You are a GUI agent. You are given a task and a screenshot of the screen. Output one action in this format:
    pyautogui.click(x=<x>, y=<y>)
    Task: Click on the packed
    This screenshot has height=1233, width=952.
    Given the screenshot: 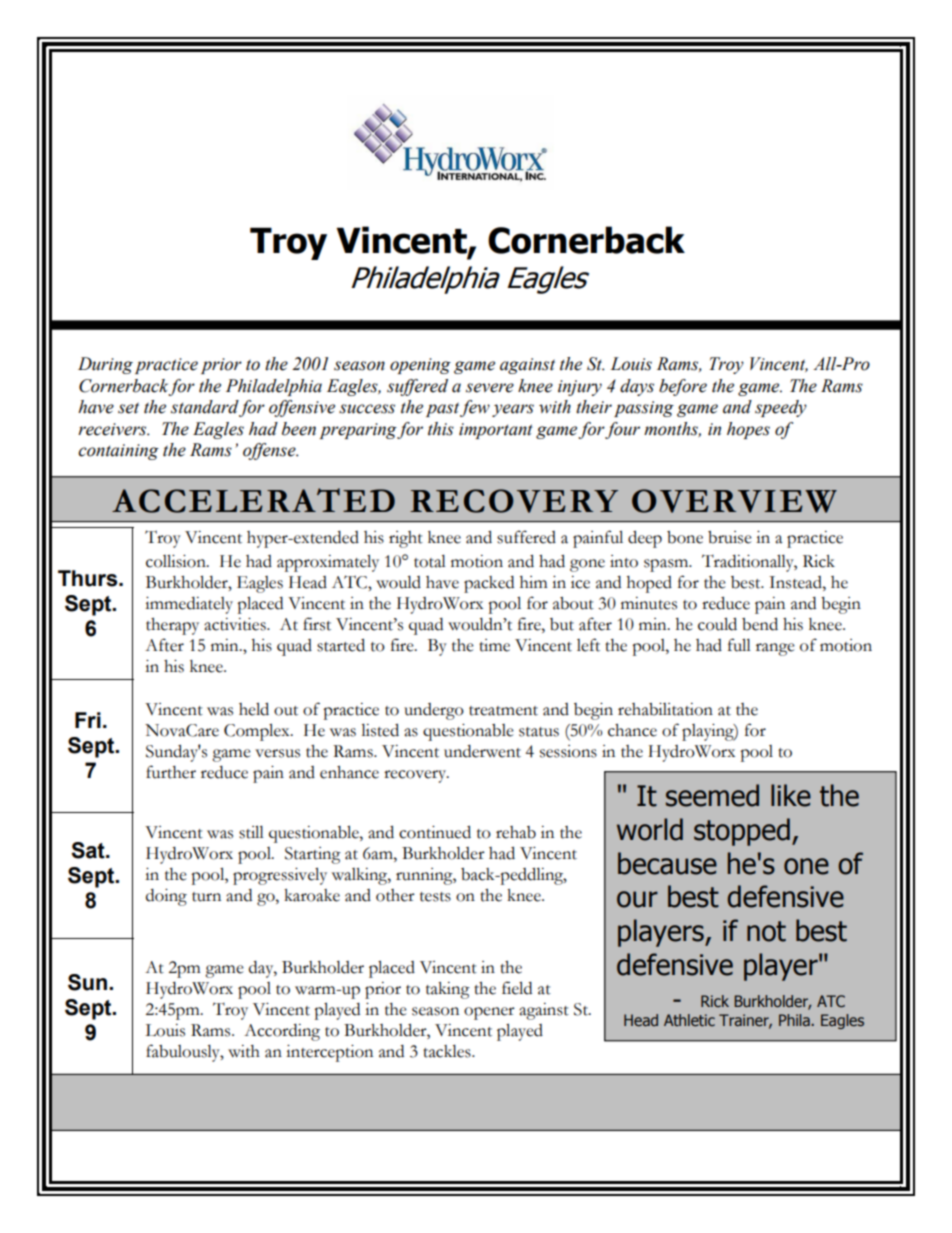 What is the action you would take?
    pyautogui.click(x=489, y=584)
